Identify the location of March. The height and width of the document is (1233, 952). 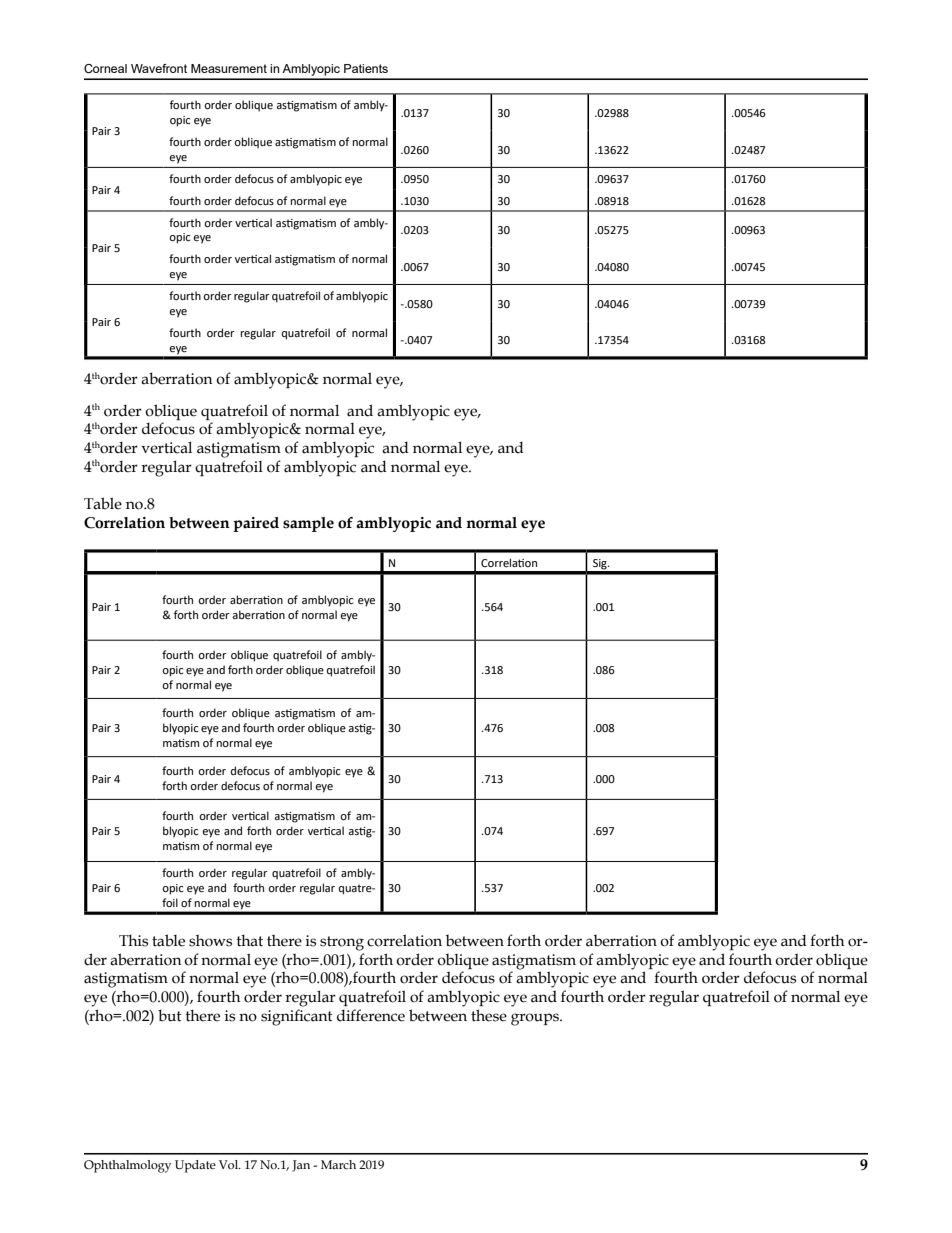
(338, 1164).
